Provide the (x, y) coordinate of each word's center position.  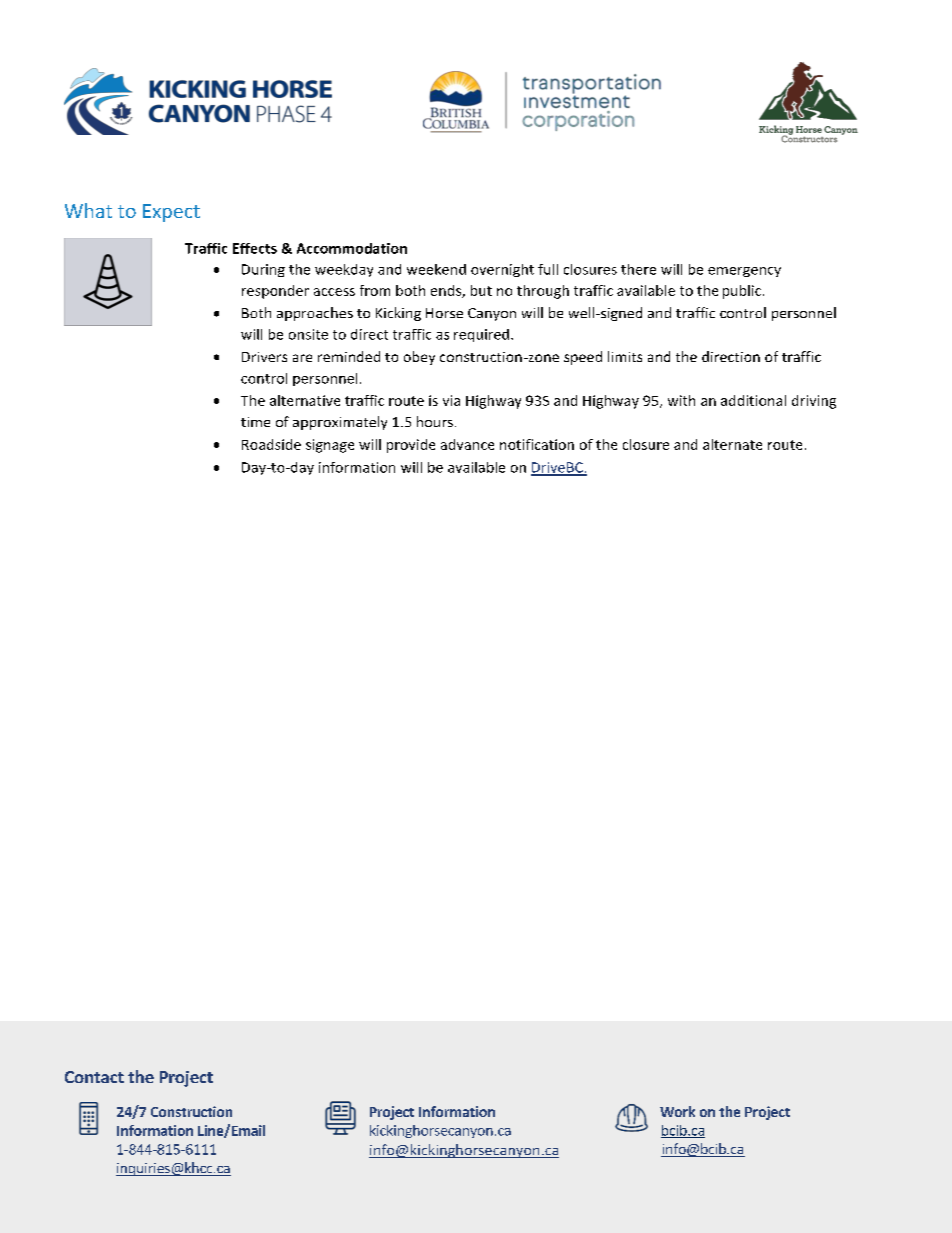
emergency (744, 272)
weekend (436, 269)
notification (537, 444)
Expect (171, 213)
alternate (732, 444)
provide (411, 446)
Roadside (271, 444)
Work (677, 1111)
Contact (94, 1077)
